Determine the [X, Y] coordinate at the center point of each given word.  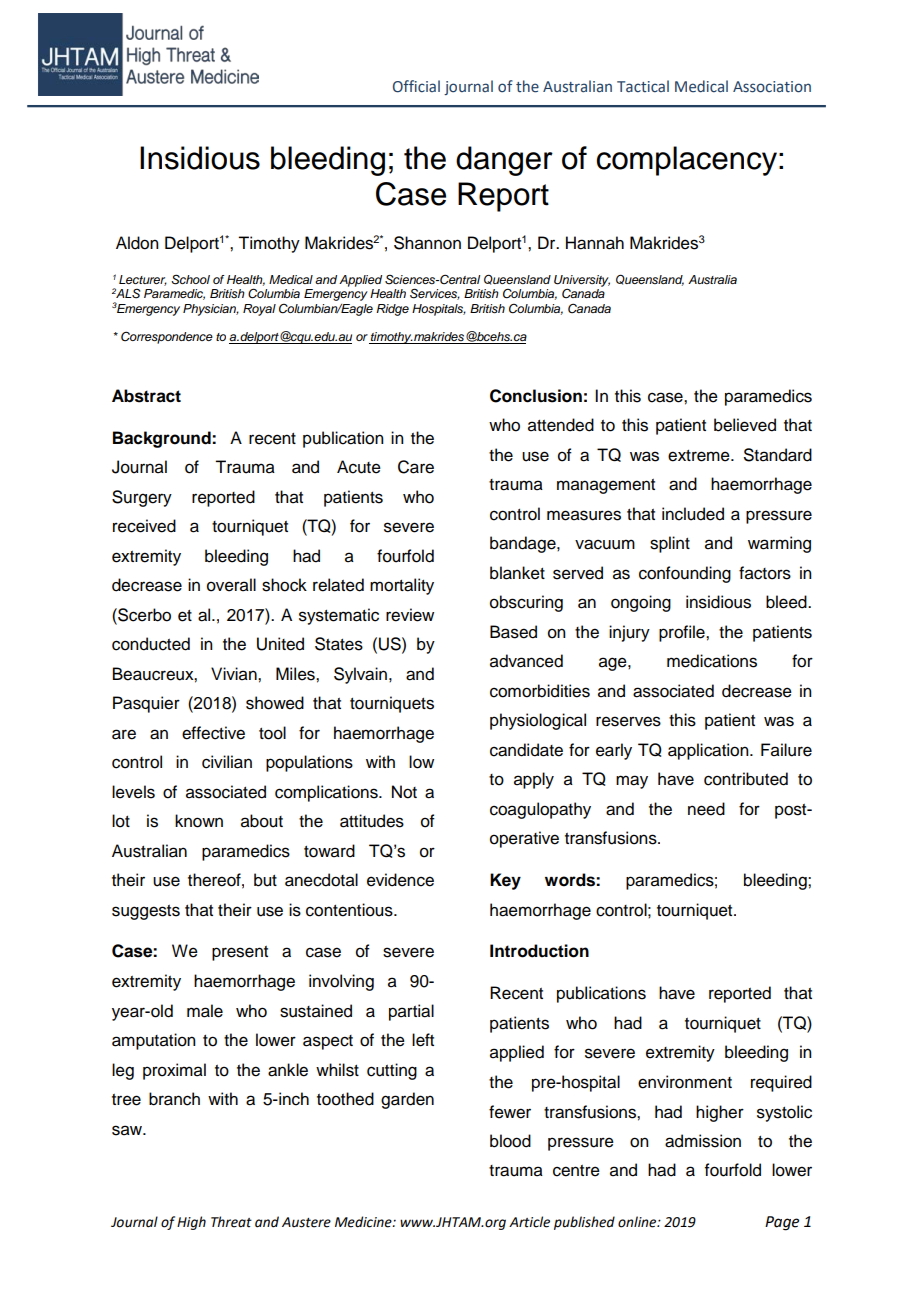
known [199, 821]
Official [416, 86]
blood [510, 1141]
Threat [231, 1222]
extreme [700, 456]
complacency [687, 161]
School [190, 279]
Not [404, 792]
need [706, 809]
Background [163, 439]
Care [416, 467]
